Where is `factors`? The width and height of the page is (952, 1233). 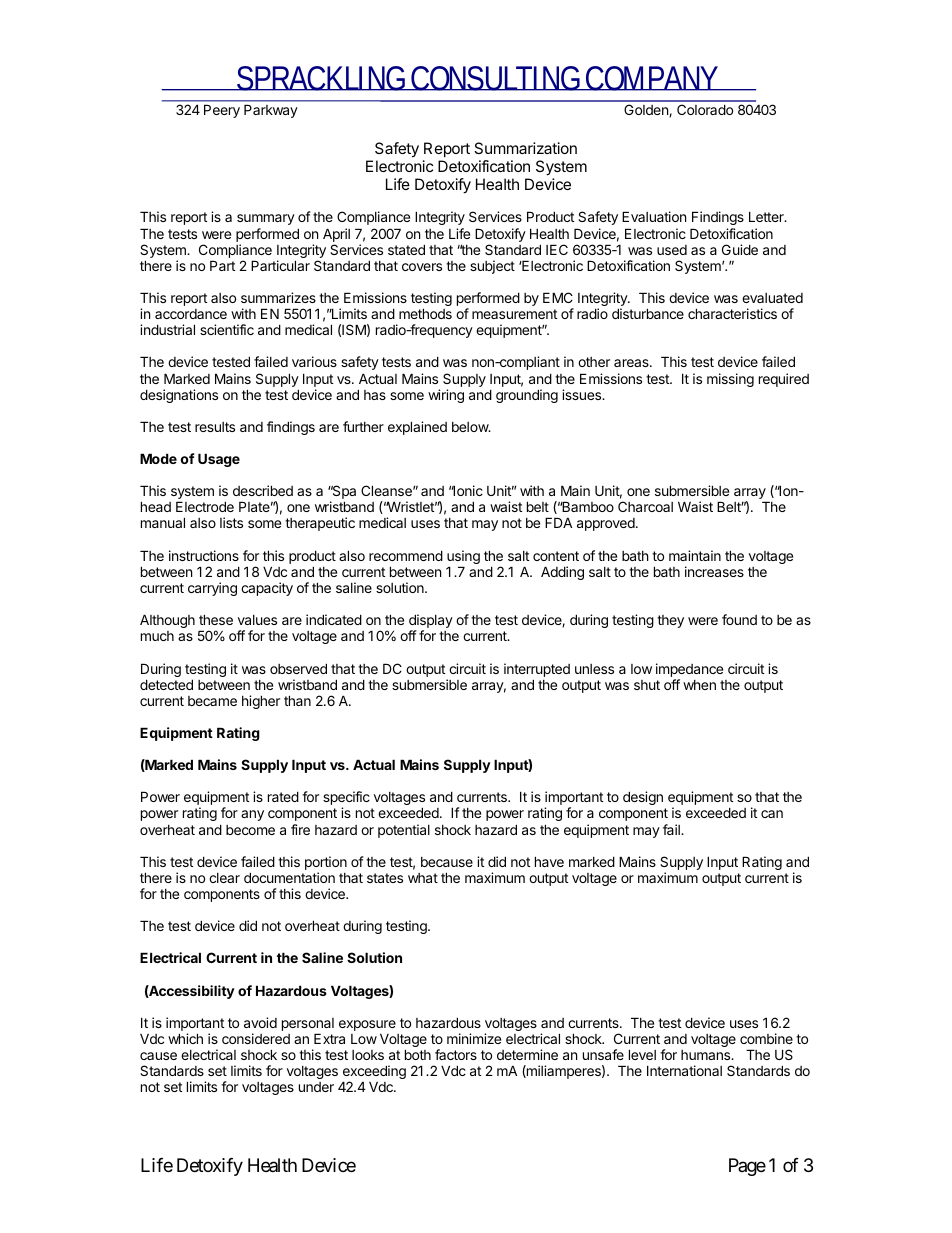
factors is located at coordinates (456, 1054).
